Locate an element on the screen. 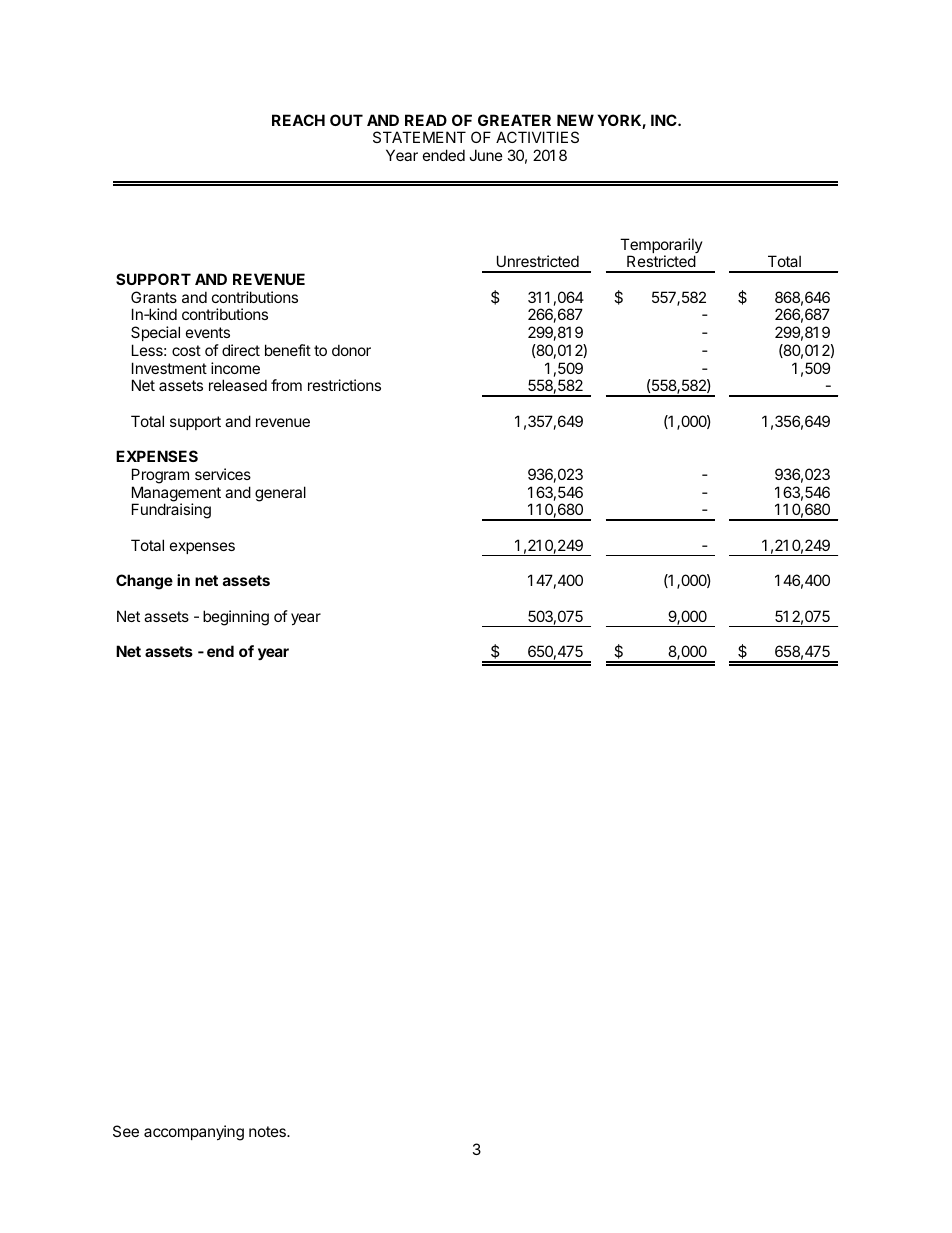  See is located at coordinates (126, 1131).
